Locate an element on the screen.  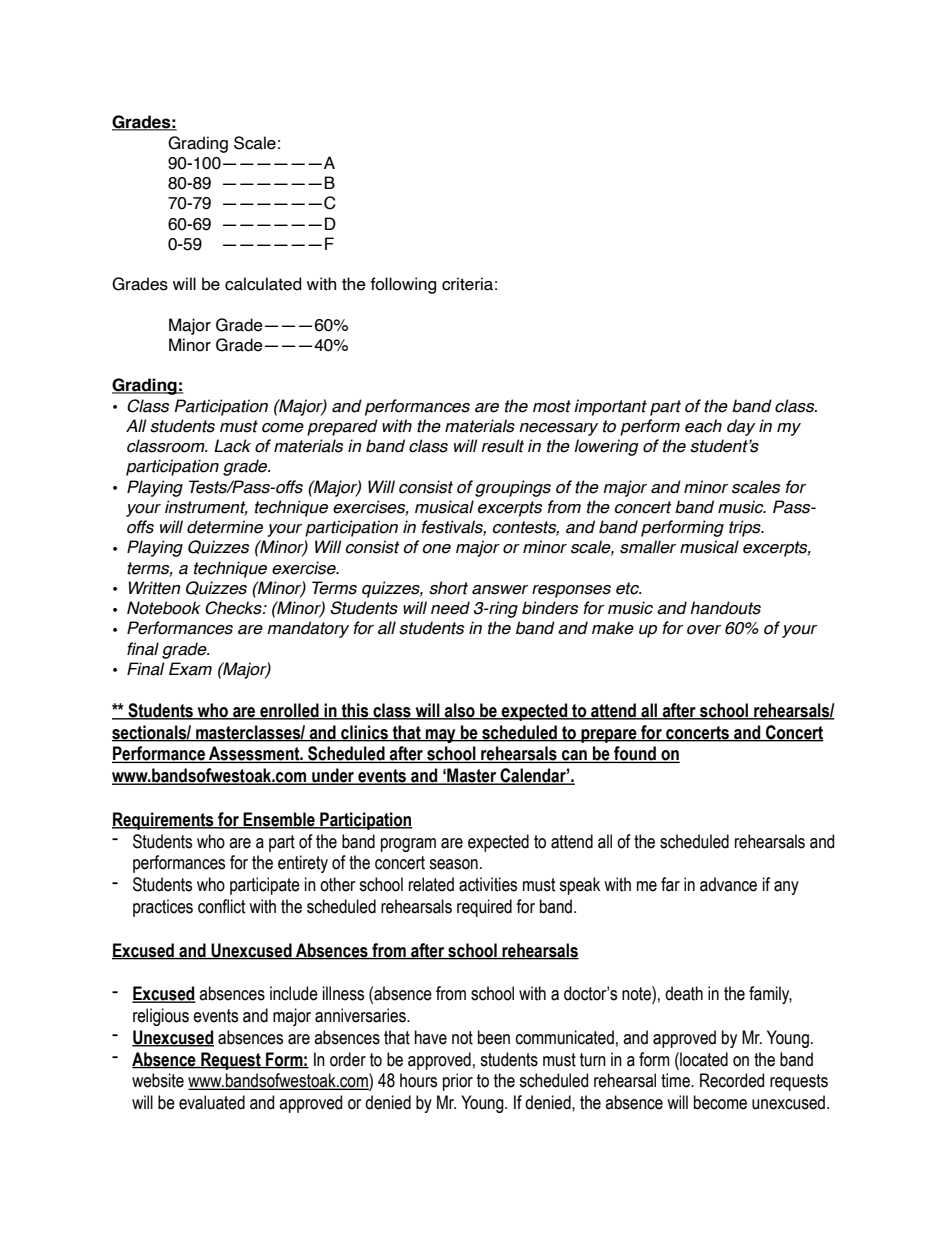
Exam is located at coordinates (190, 669).
